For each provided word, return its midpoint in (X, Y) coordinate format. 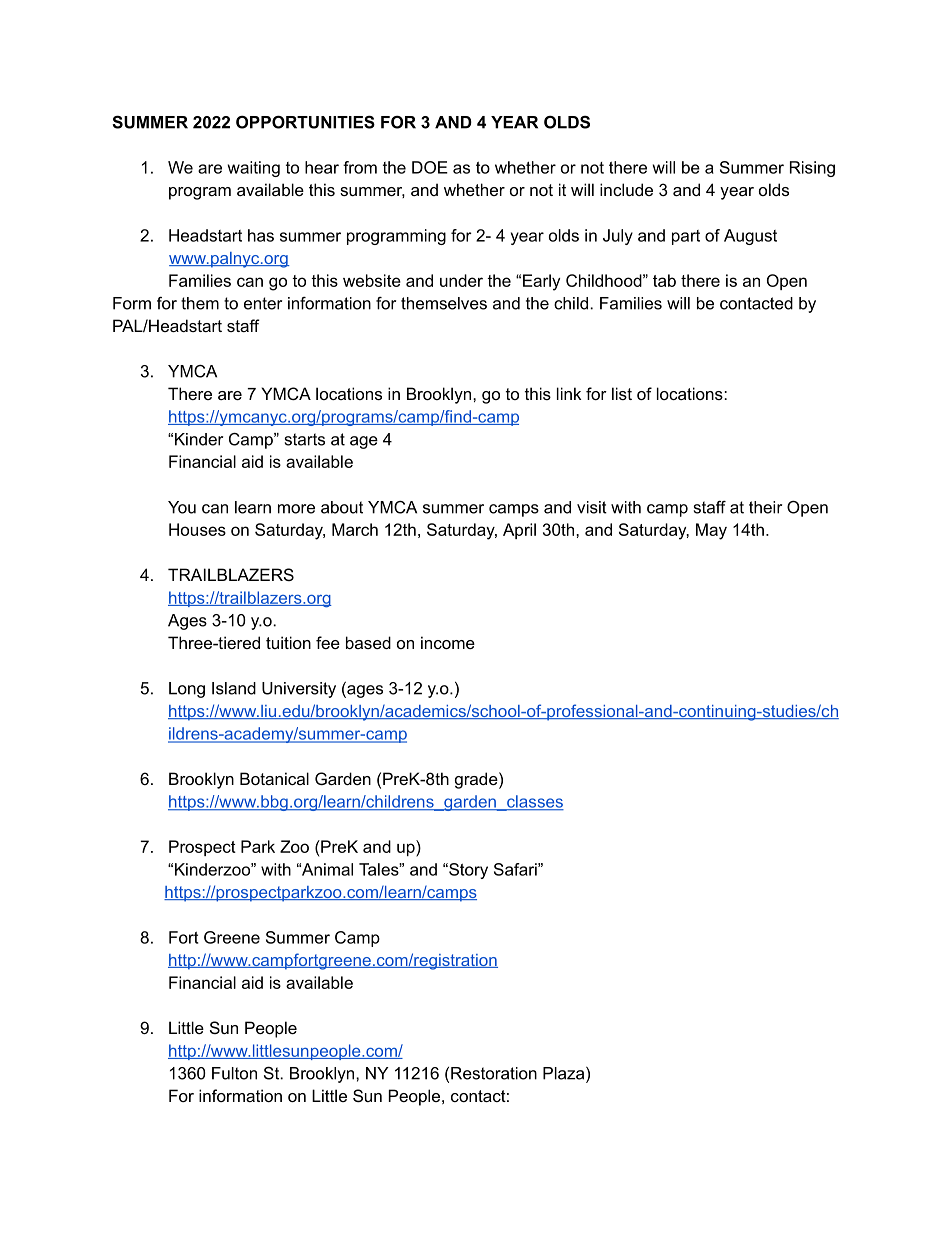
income (448, 642)
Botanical (274, 778)
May (711, 531)
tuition (288, 642)
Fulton (234, 1073)
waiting (254, 169)
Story (467, 871)
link (569, 393)
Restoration (494, 1073)
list (622, 393)
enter (263, 303)
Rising (812, 169)
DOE (430, 167)
